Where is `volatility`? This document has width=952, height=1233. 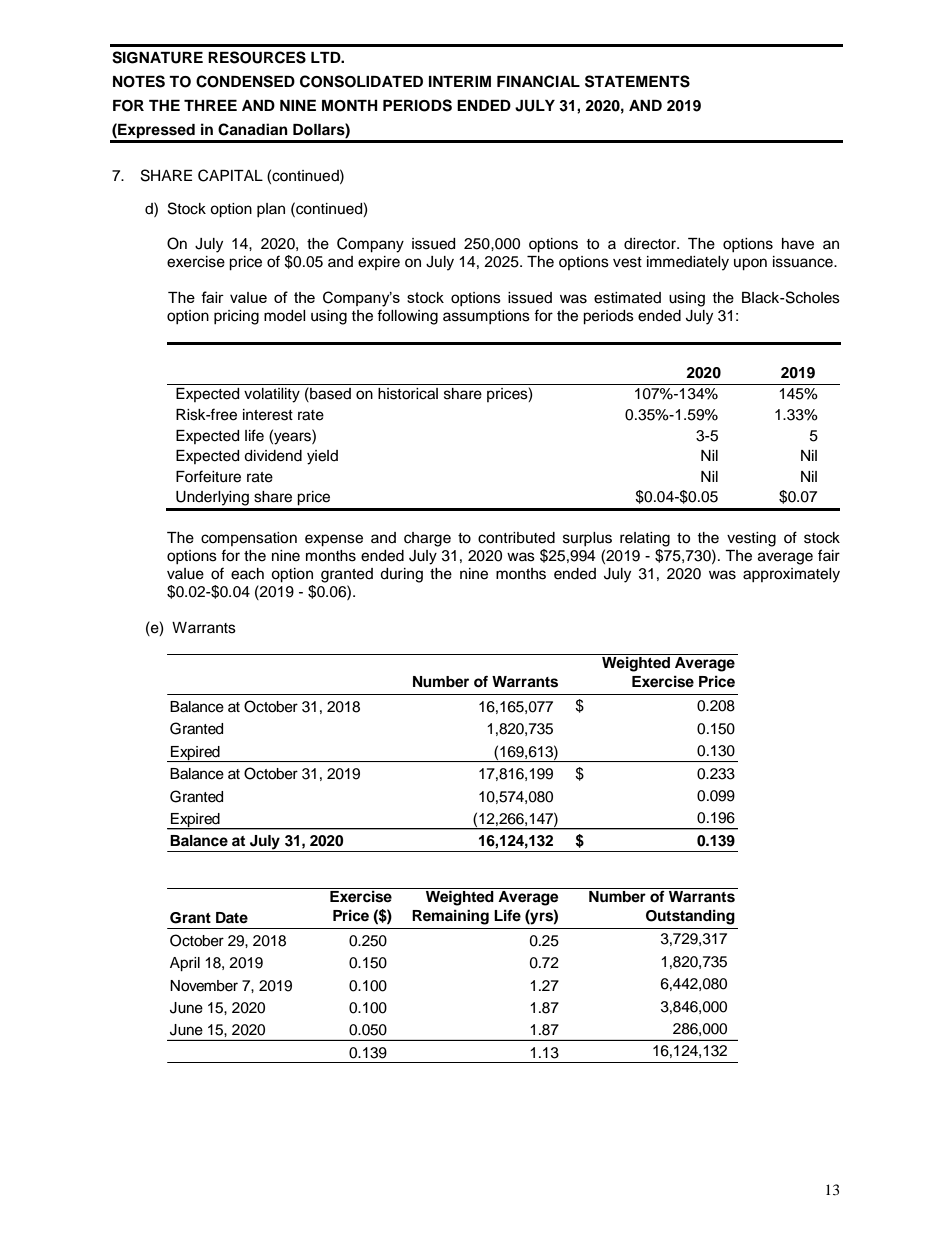 volatility is located at coordinates (272, 395).
